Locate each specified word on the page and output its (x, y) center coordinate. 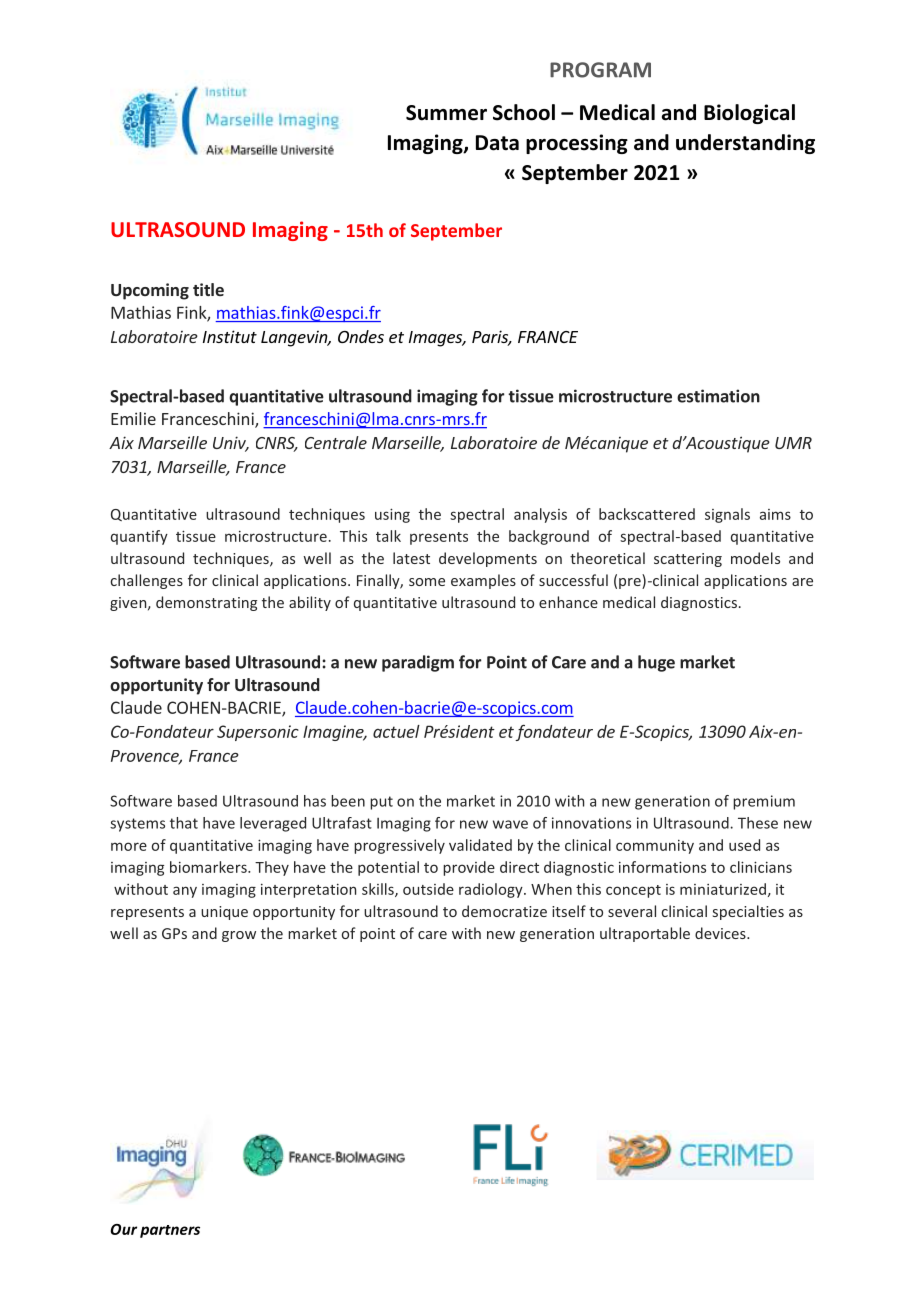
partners (170, 1231)
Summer (446, 113)
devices (721, 933)
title (208, 289)
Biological (749, 114)
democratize (504, 911)
